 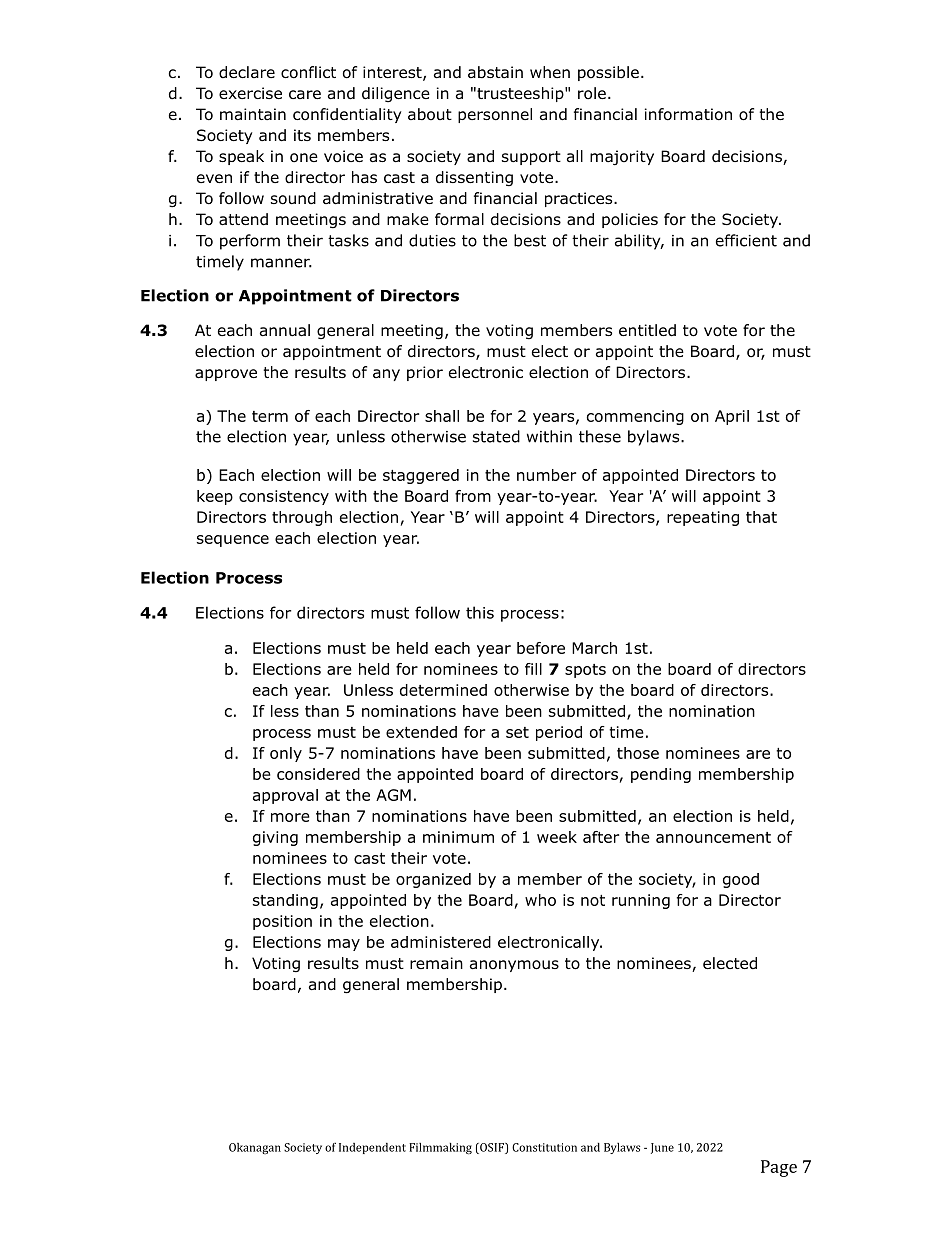 I want to click on care, so click(x=305, y=94).
